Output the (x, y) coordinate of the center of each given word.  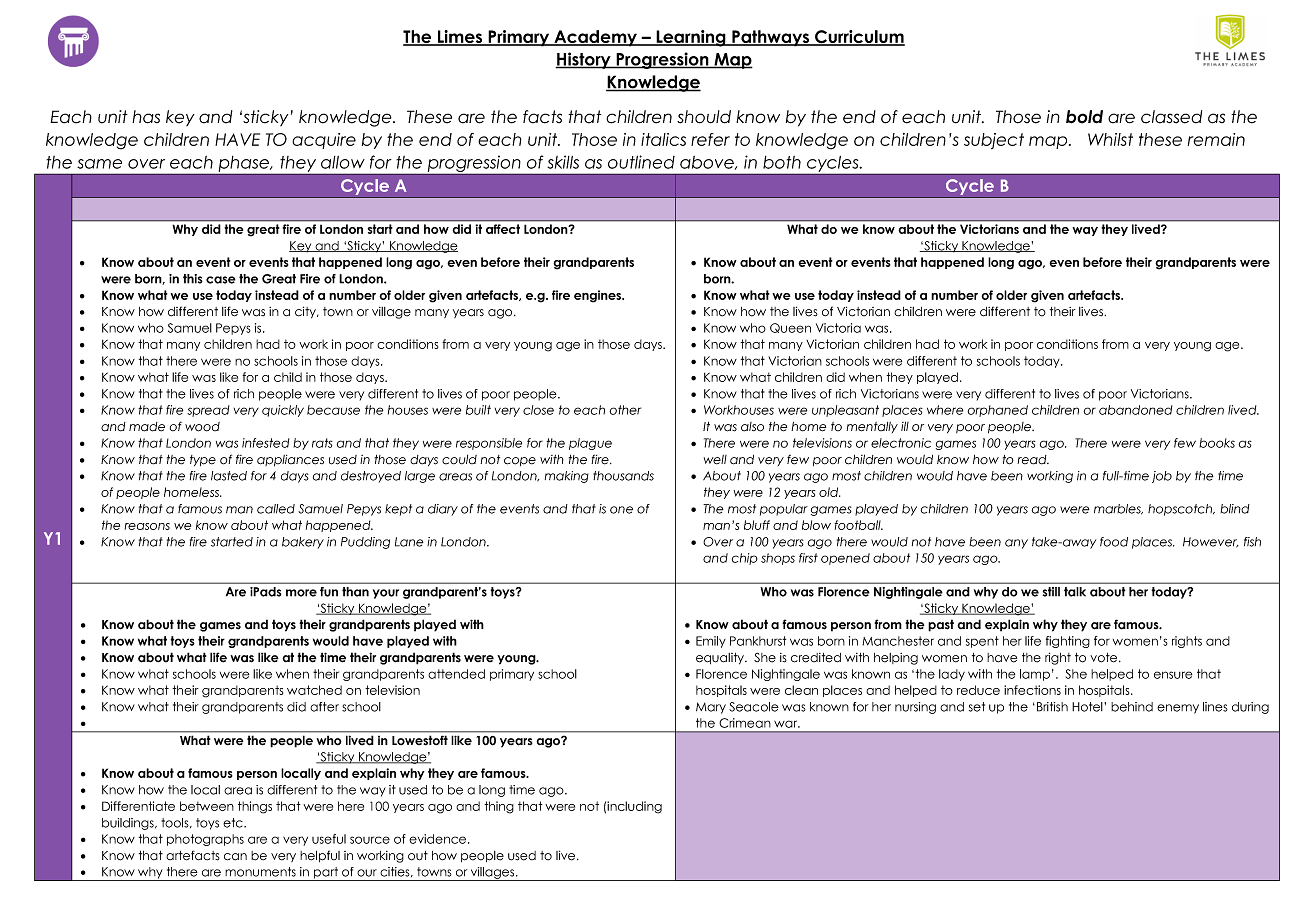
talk (1075, 592)
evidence (439, 839)
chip (745, 559)
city (306, 312)
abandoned (1135, 410)
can (235, 857)
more (301, 593)
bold (1084, 117)
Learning (691, 38)
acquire (324, 141)
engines (598, 296)
